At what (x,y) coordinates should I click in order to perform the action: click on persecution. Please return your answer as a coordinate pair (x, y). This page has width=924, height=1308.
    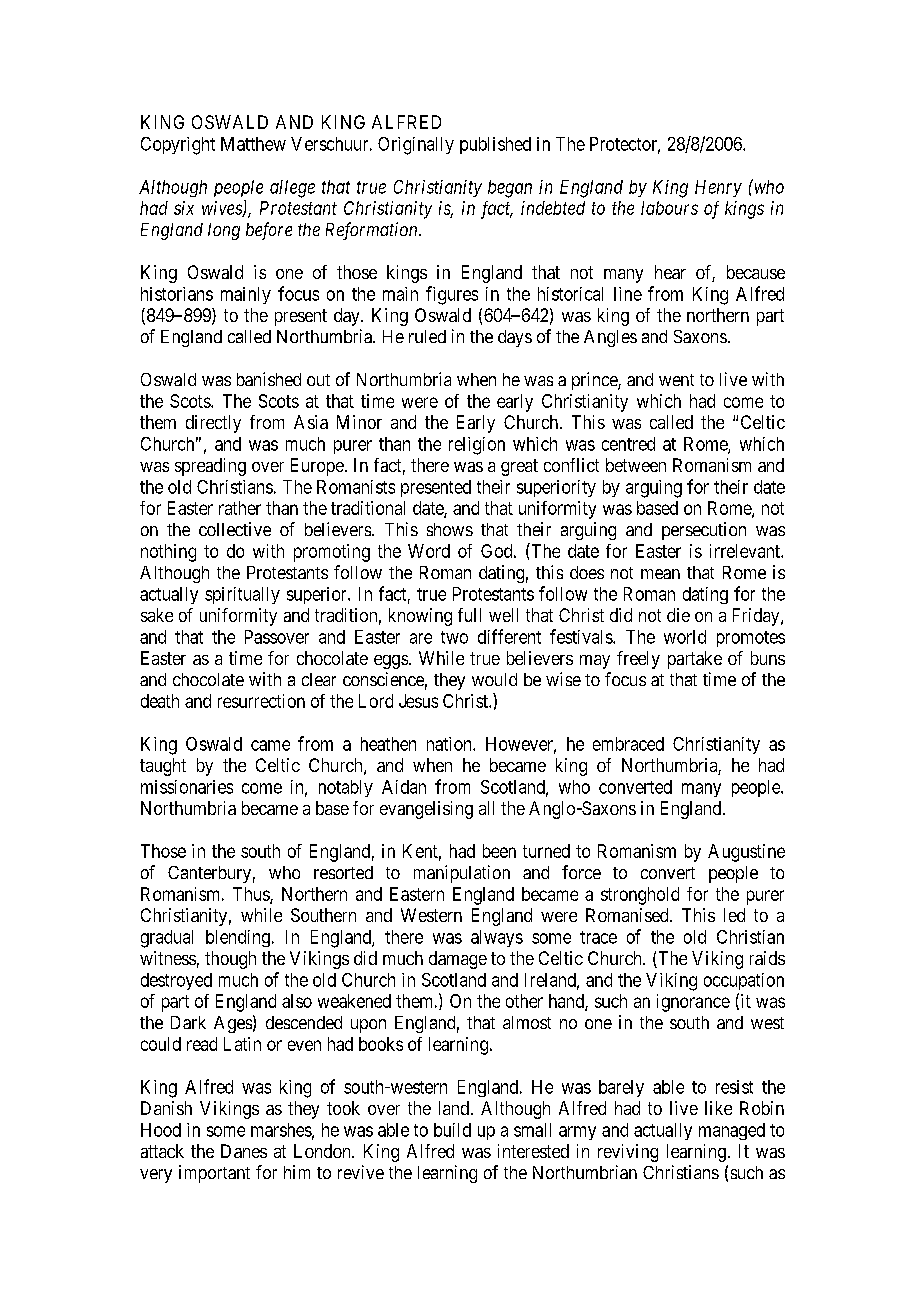
    Looking at the image, I should click on (704, 531).
